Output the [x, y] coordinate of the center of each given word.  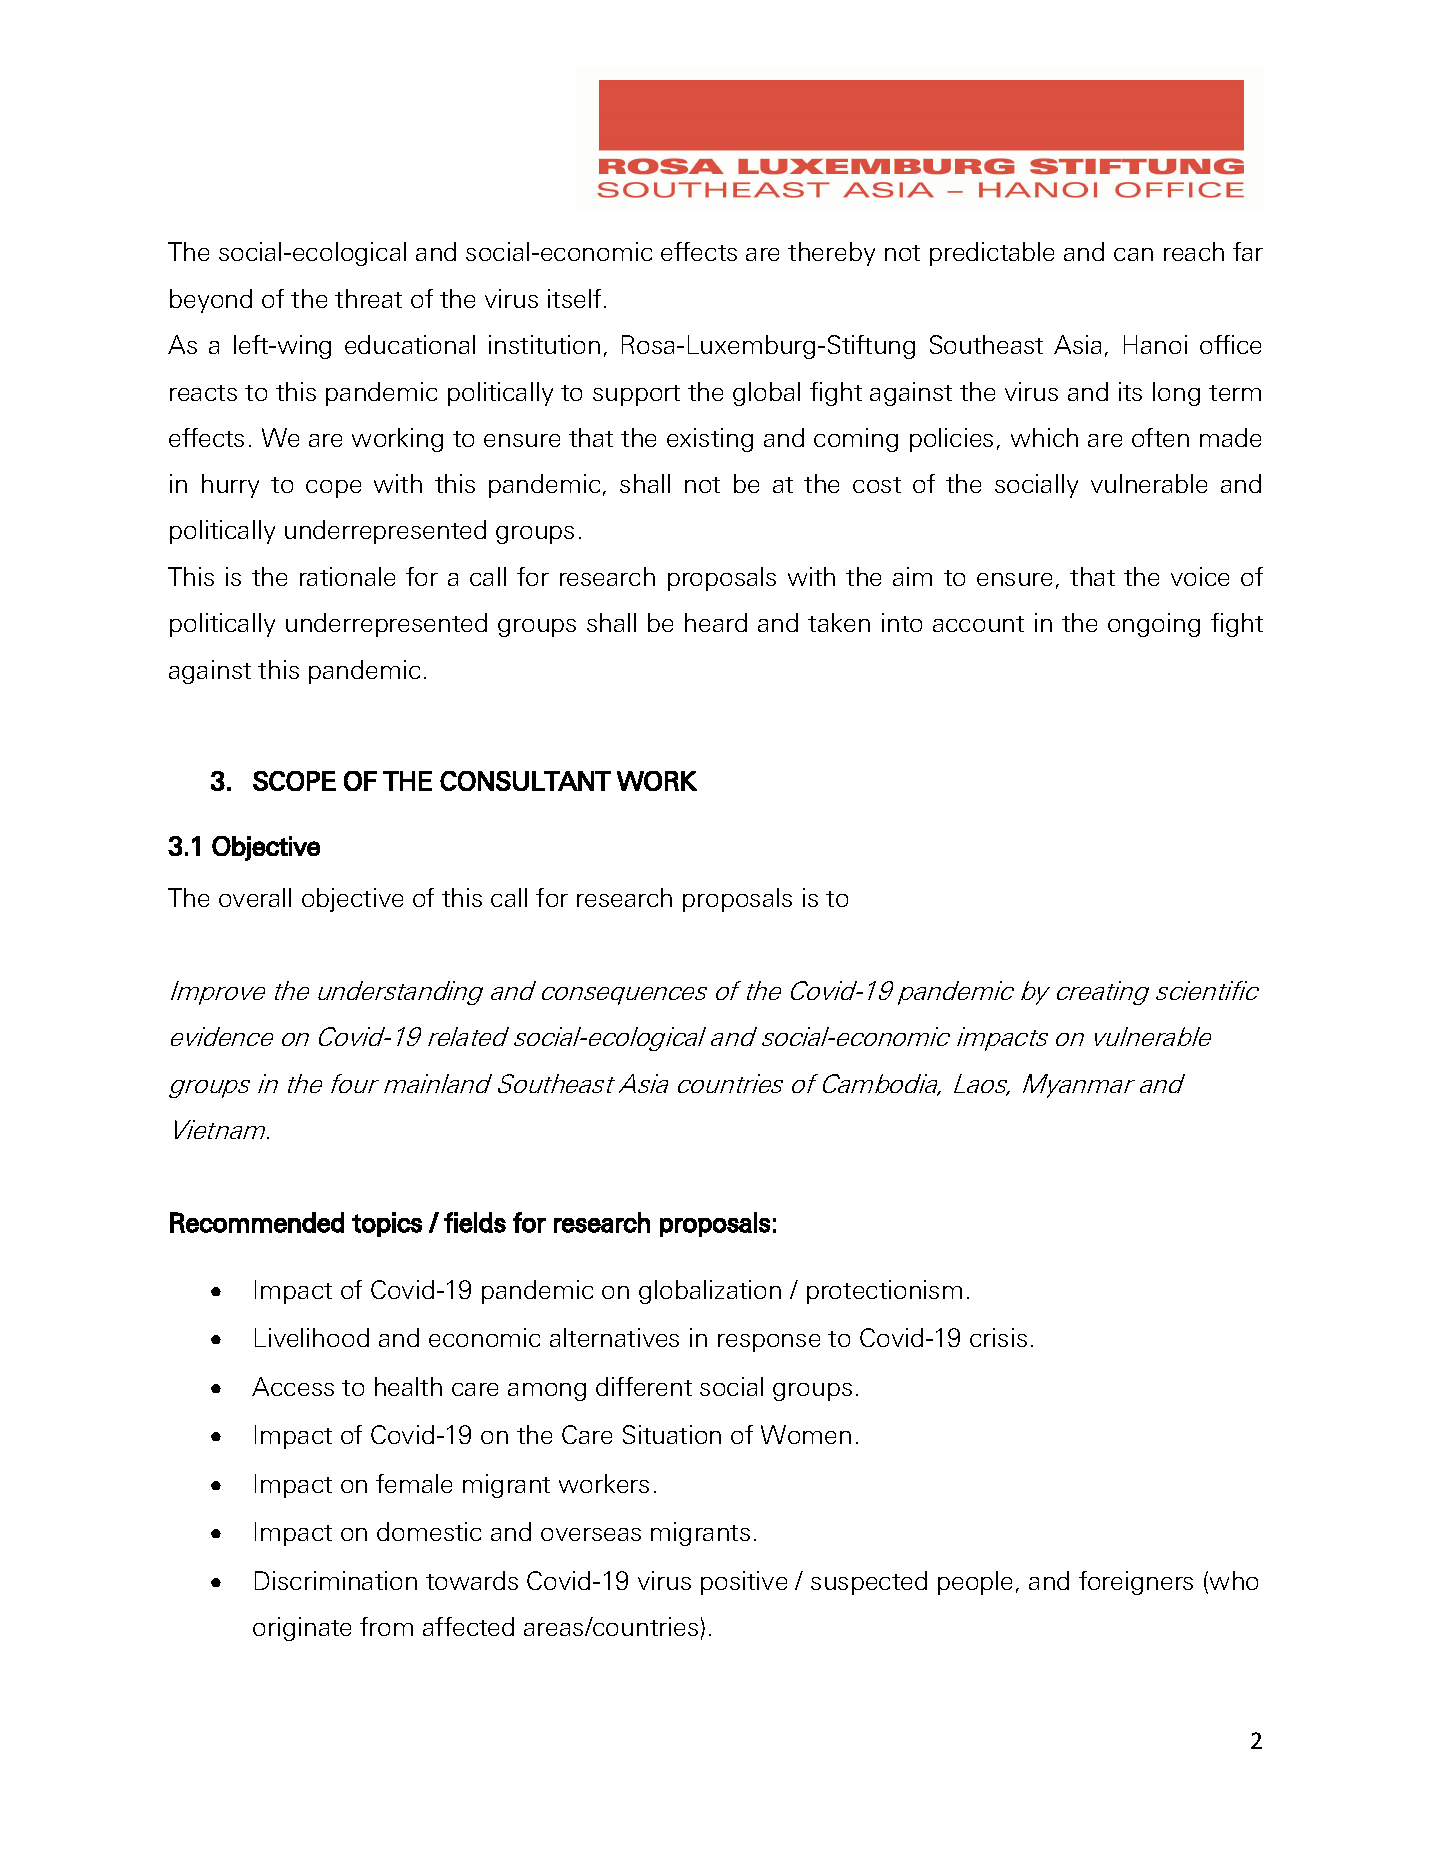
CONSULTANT [525, 781]
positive [744, 1583]
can [1133, 254]
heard [716, 622]
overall [255, 897]
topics [387, 1224]
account [978, 624]
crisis [998, 1337]
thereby [831, 254]
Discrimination [336, 1580]
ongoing [1154, 625]
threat [368, 298]
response [769, 1343]
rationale [347, 576]
